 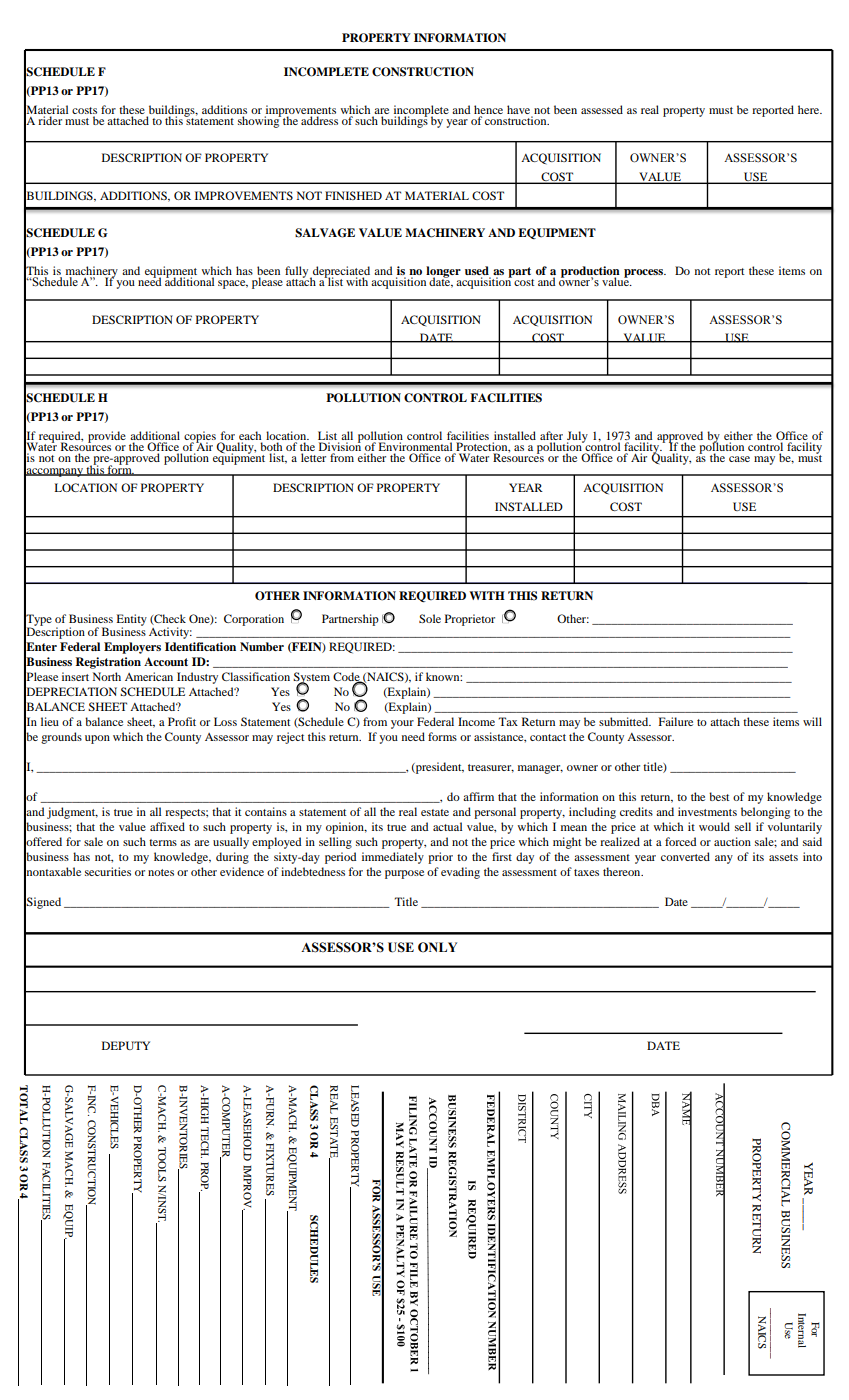 What do you see at coordinates (488, 109) in the image?
I see `hence` at bounding box center [488, 109].
